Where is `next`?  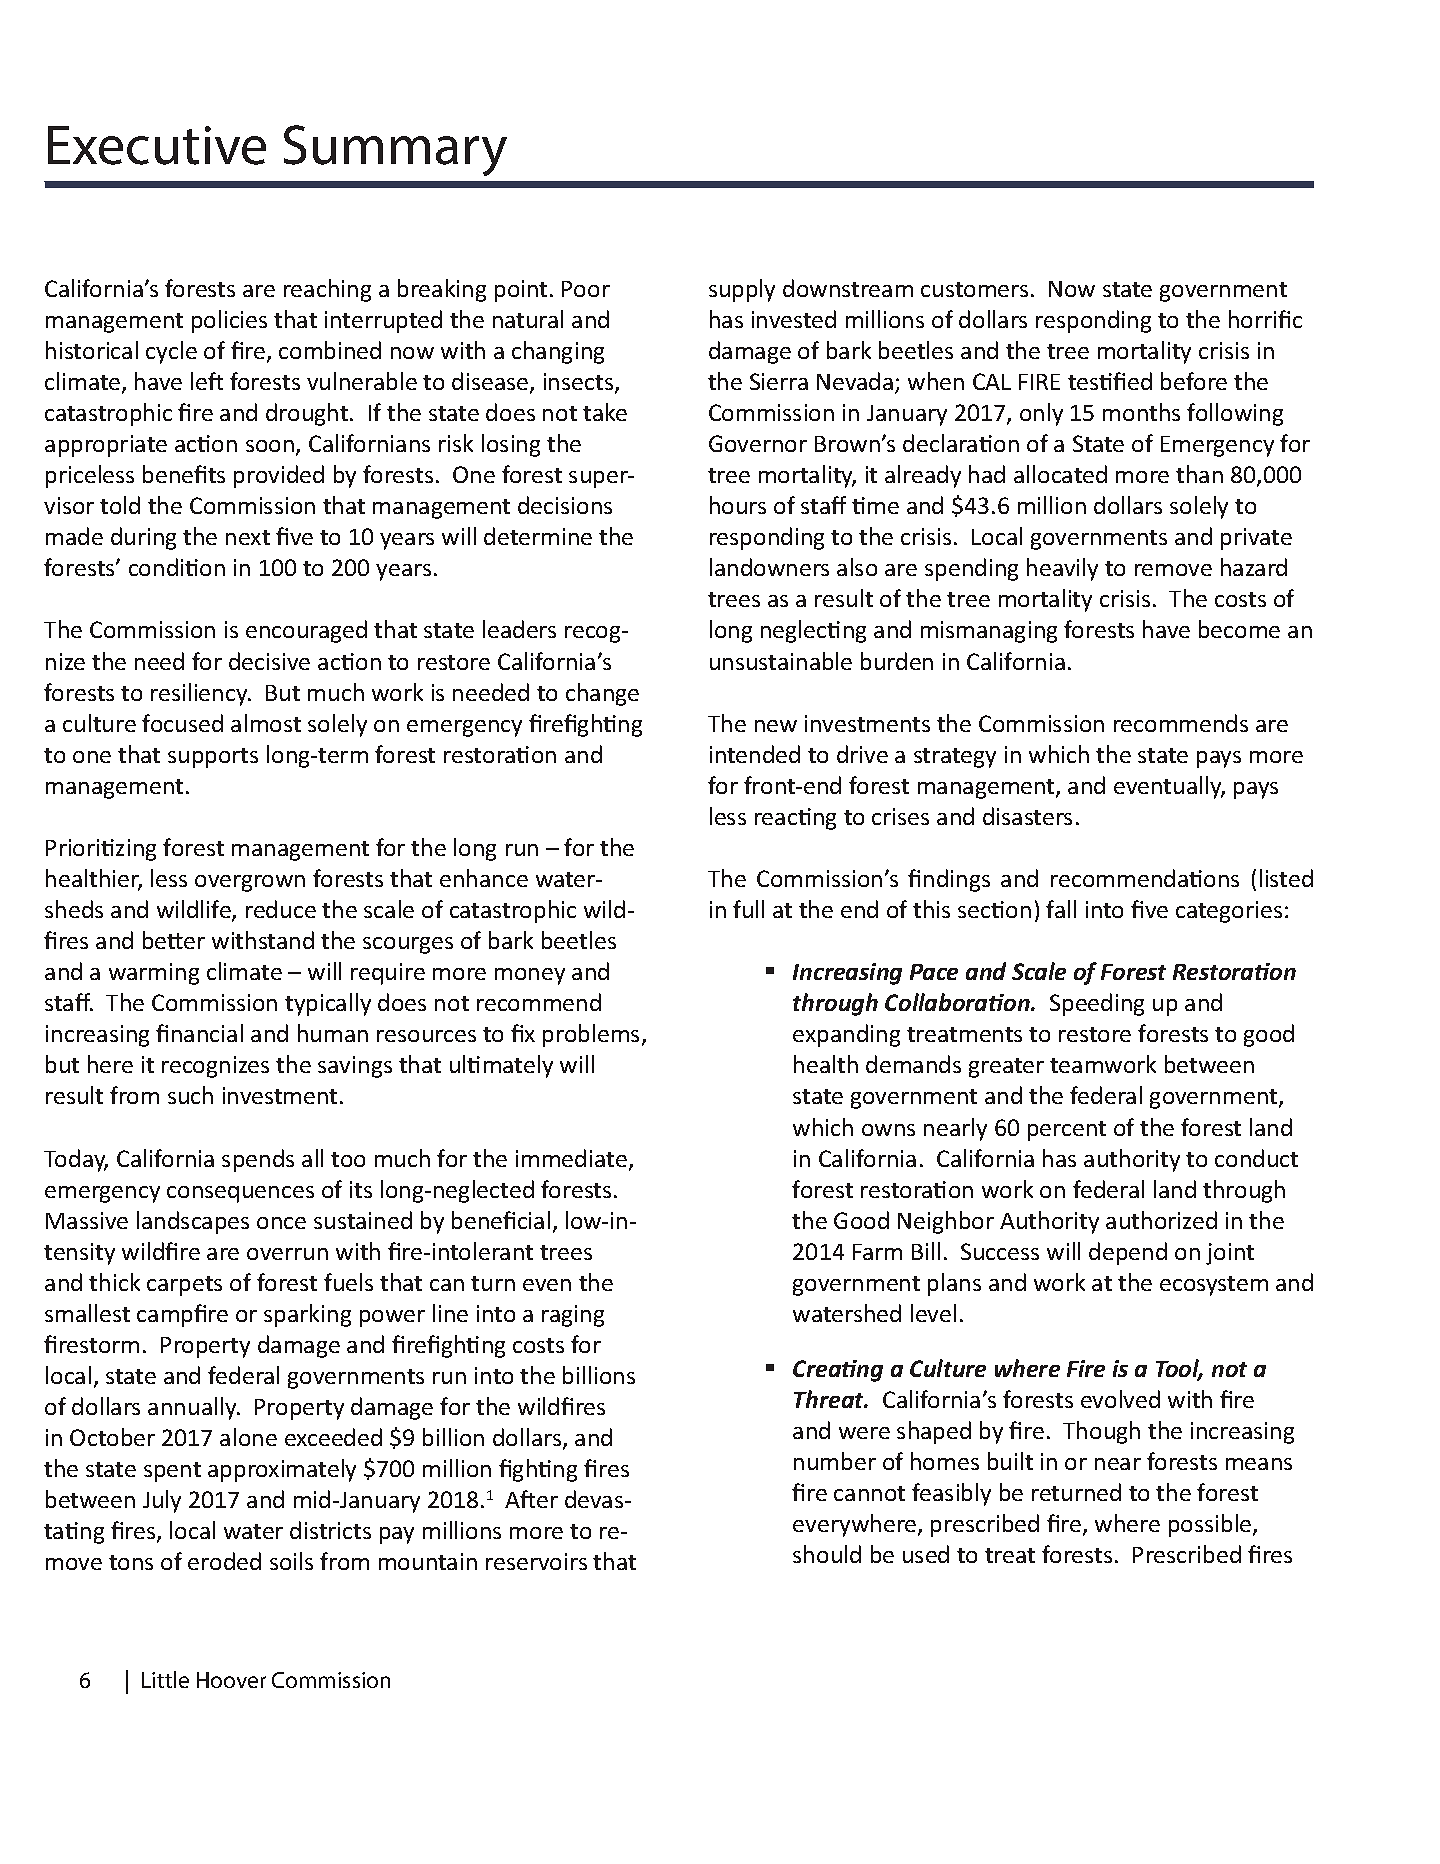
next is located at coordinates (248, 537).
